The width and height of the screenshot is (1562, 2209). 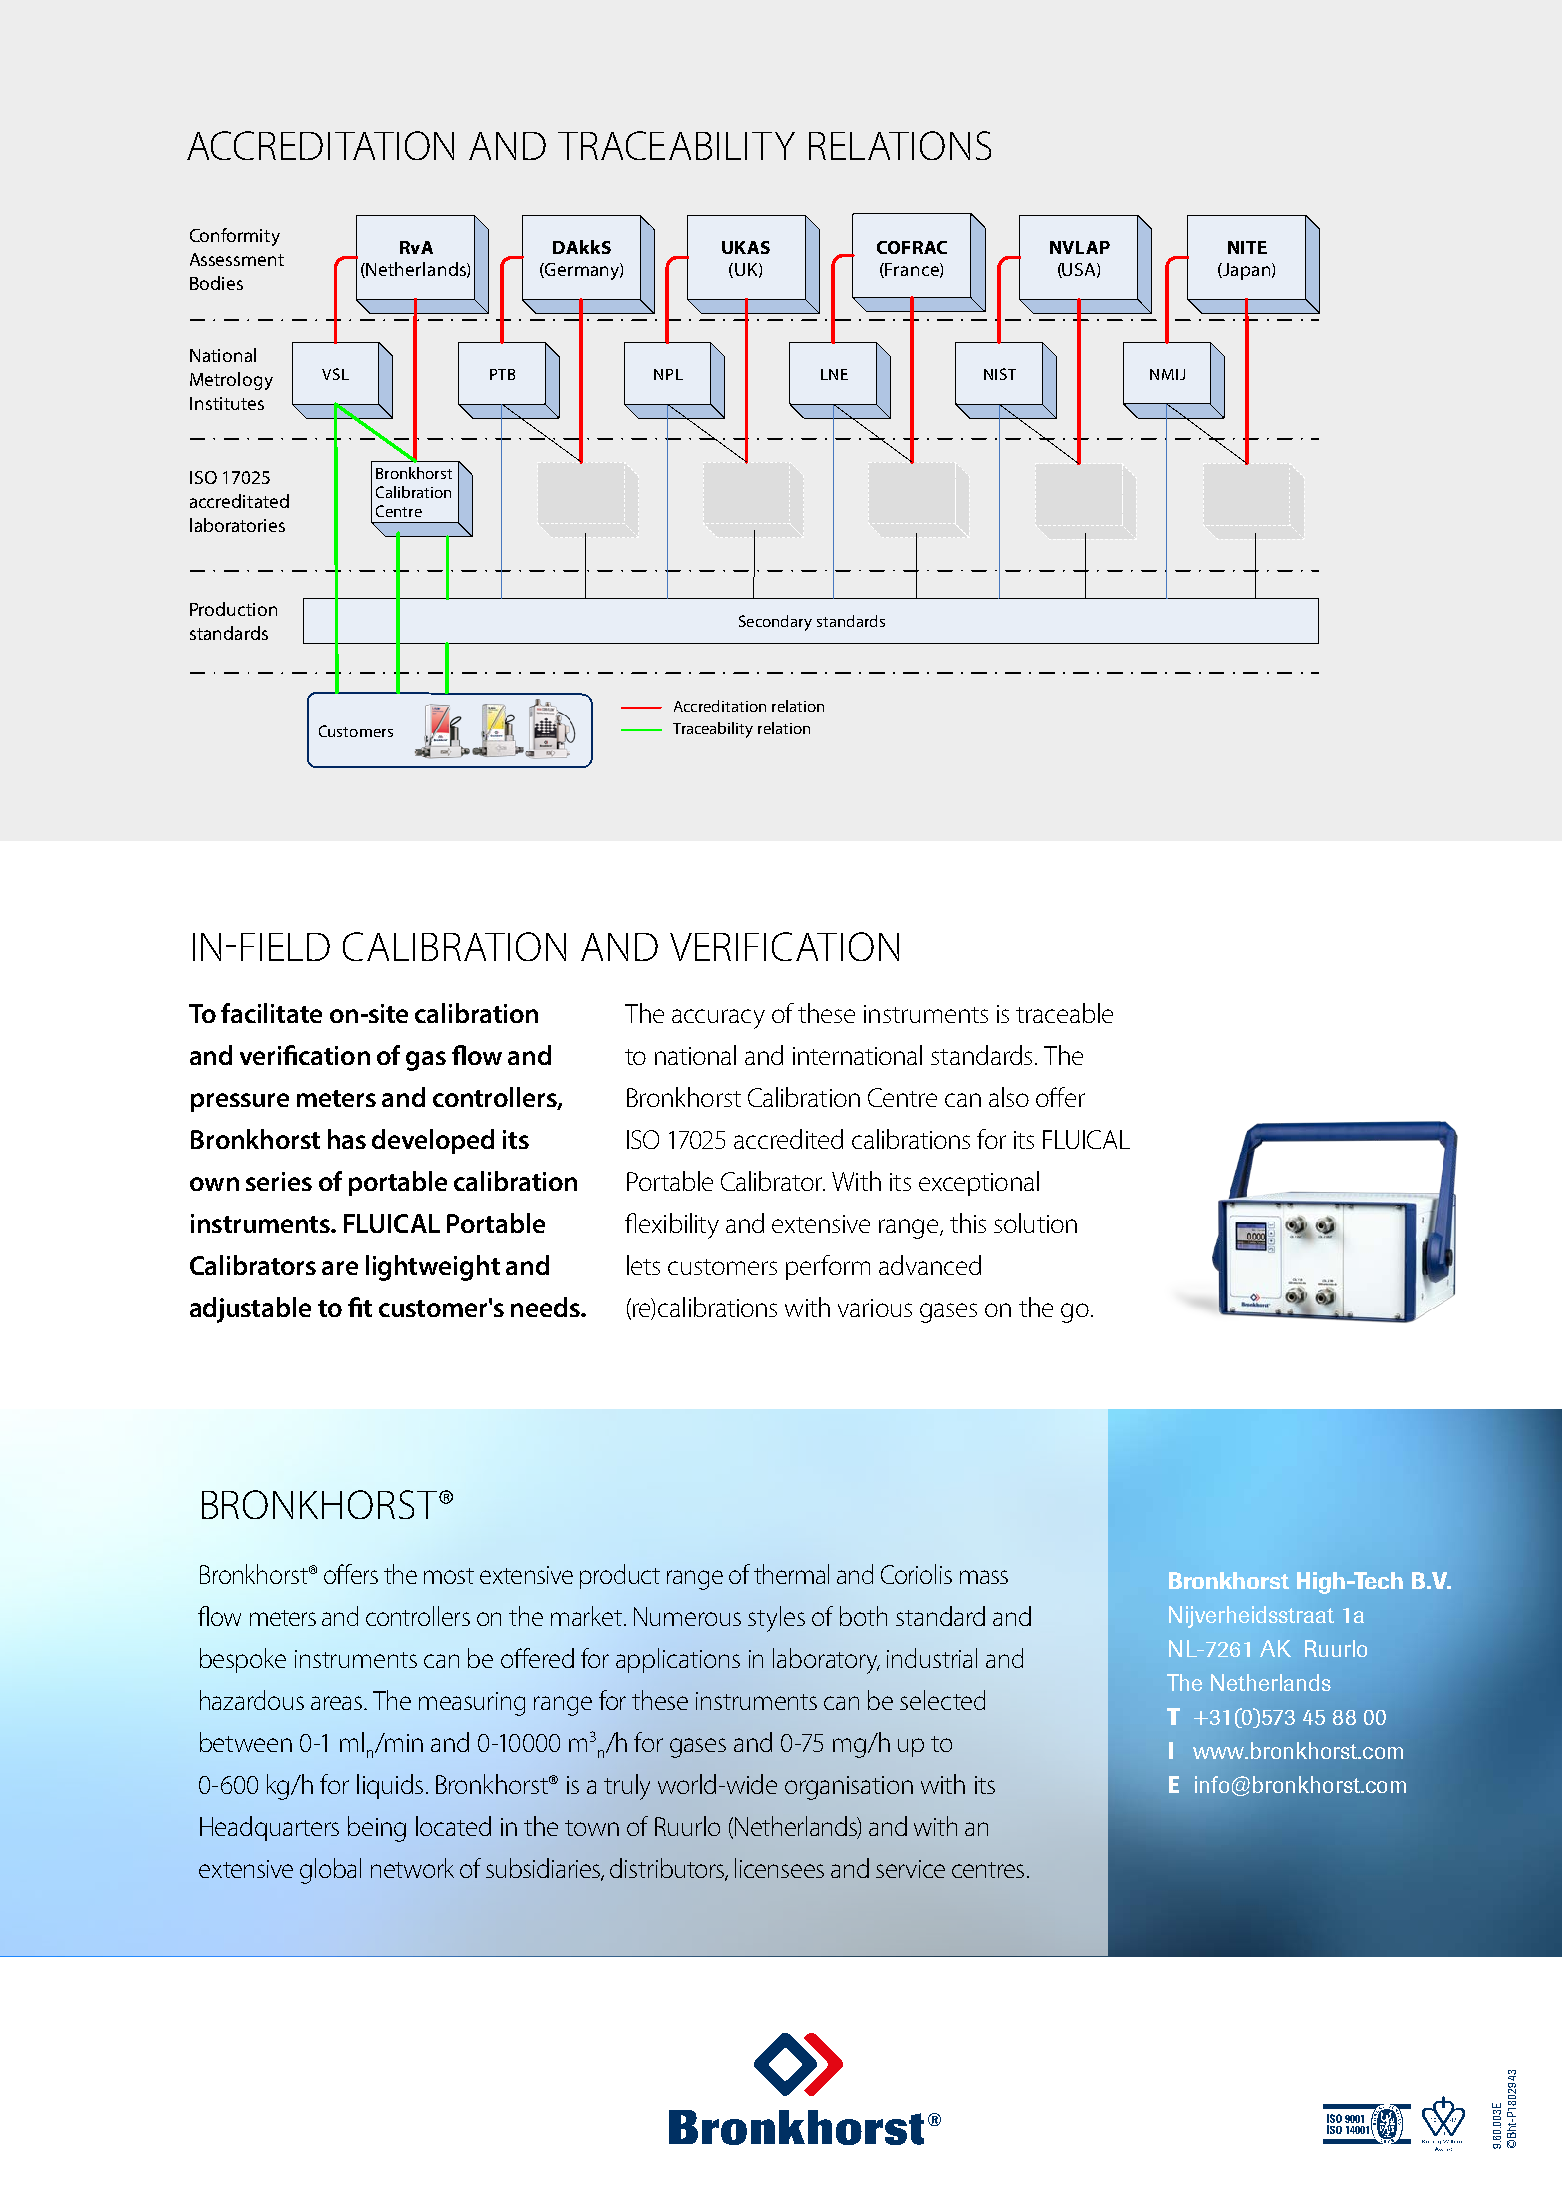 What do you see at coordinates (237, 259) in the screenshot?
I see `Assessment` at bounding box center [237, 259].
